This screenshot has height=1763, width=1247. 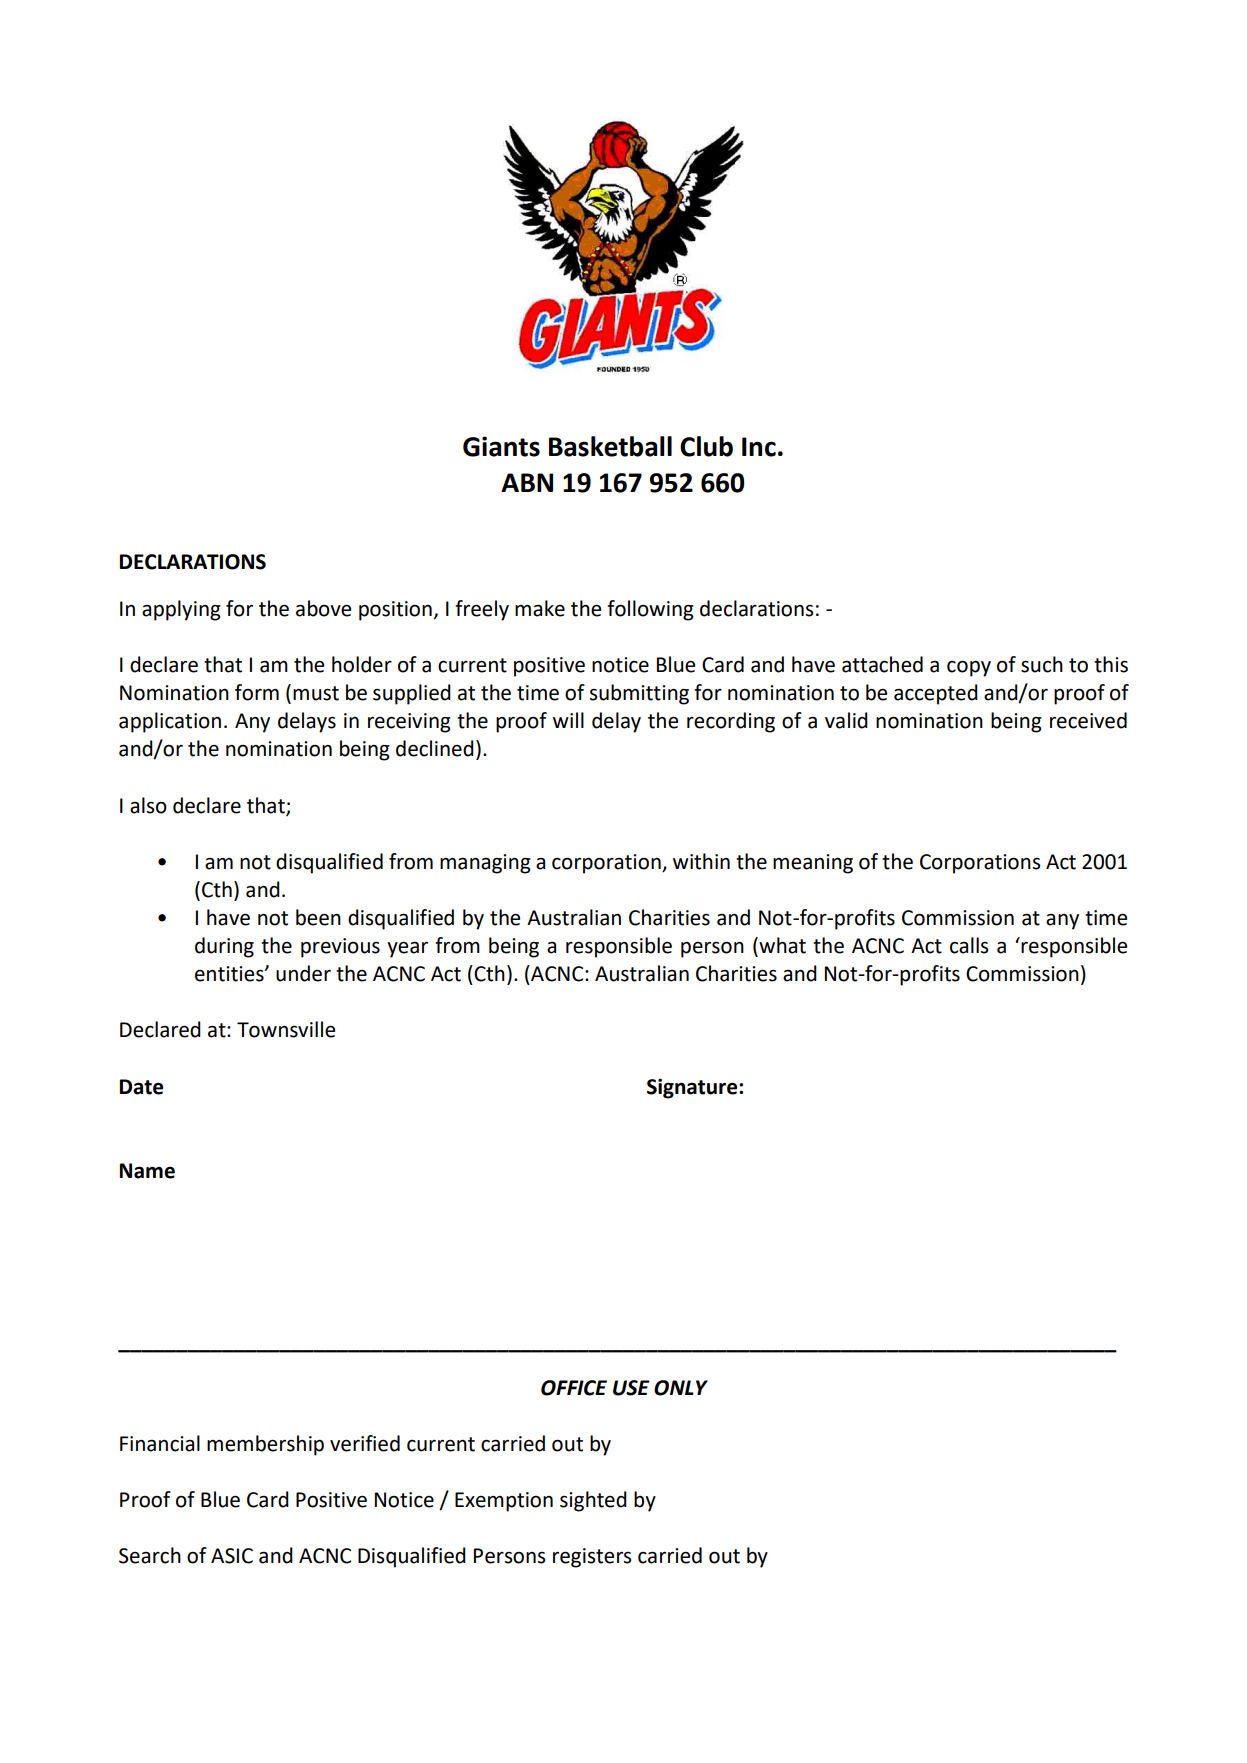 What do you see at coordinates (610, 446) in the screenshot?
I see `Basketball` at bounding box center [610, 446].
